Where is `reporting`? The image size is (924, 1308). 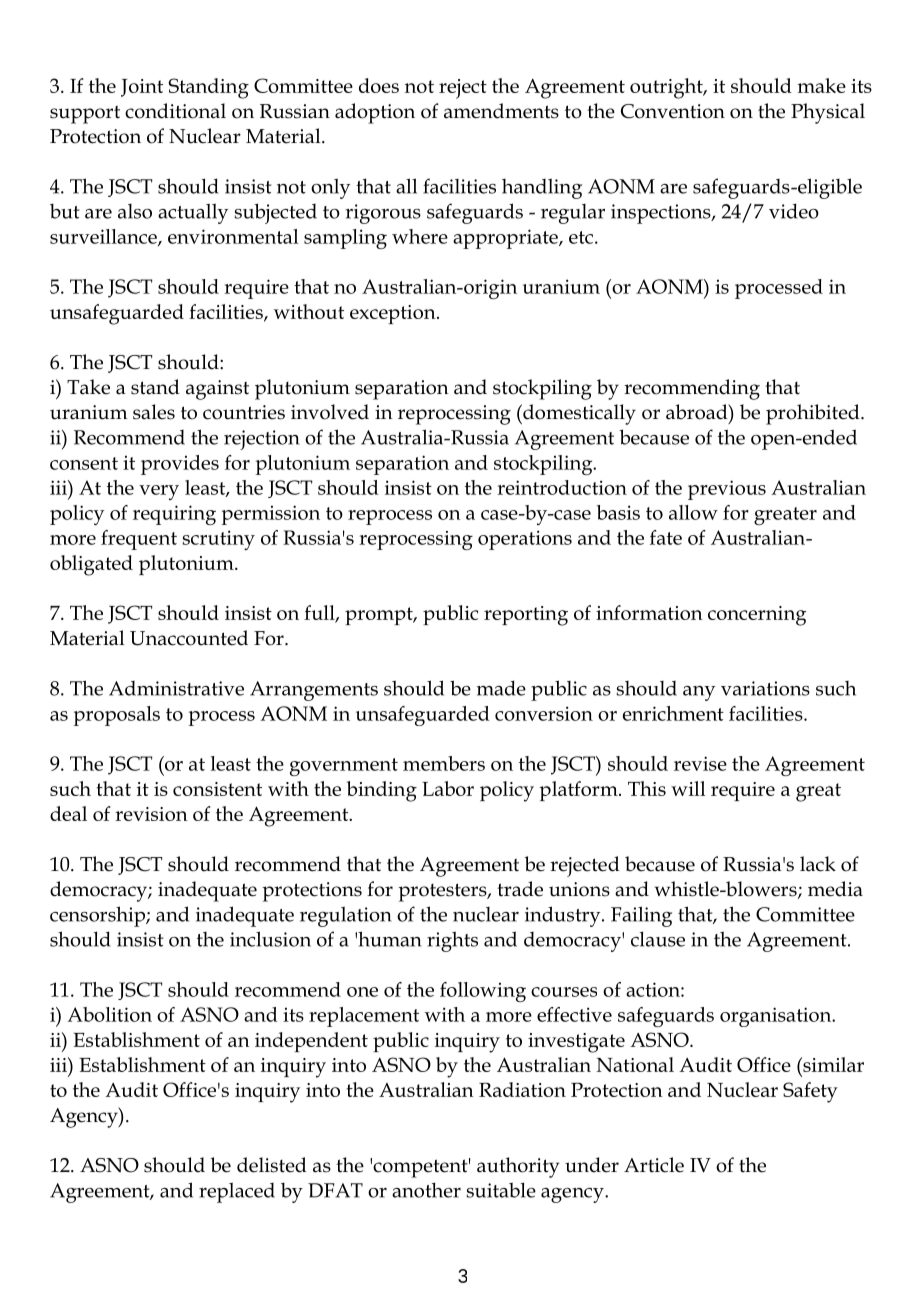 reporting is located at coordinates (526, 616).
